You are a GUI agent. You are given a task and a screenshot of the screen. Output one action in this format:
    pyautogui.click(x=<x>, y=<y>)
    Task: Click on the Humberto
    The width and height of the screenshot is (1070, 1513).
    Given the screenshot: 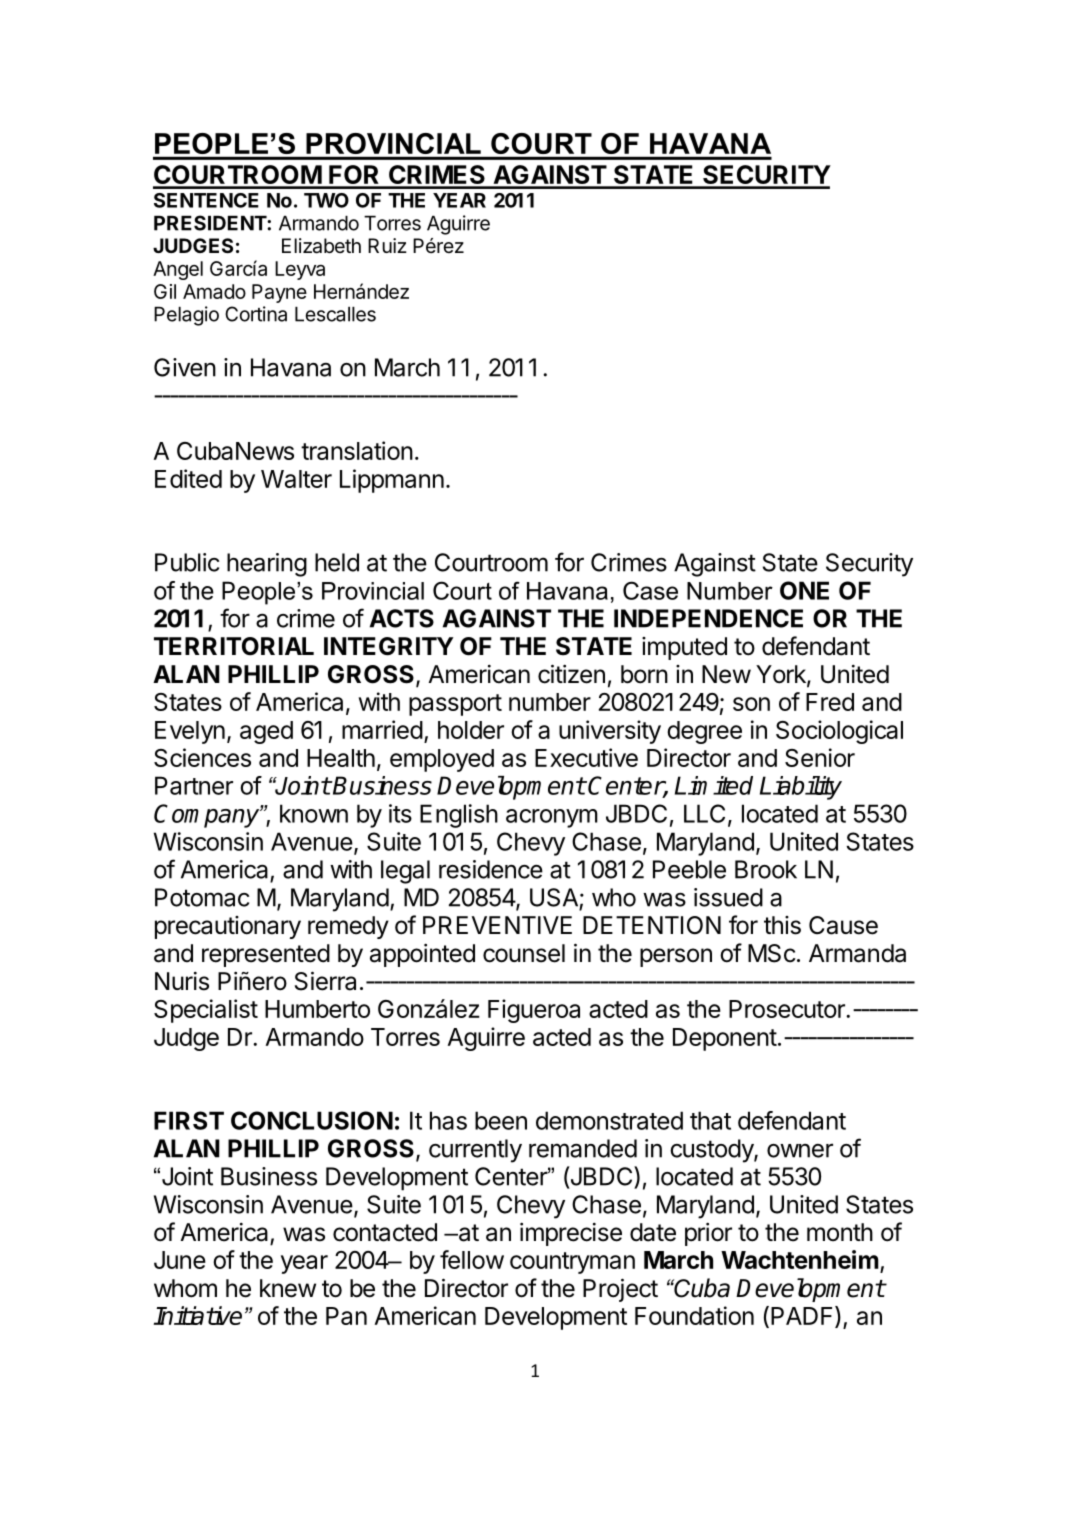 What is the action you would take?
    pyautogui.click(x=317, y=1009)
